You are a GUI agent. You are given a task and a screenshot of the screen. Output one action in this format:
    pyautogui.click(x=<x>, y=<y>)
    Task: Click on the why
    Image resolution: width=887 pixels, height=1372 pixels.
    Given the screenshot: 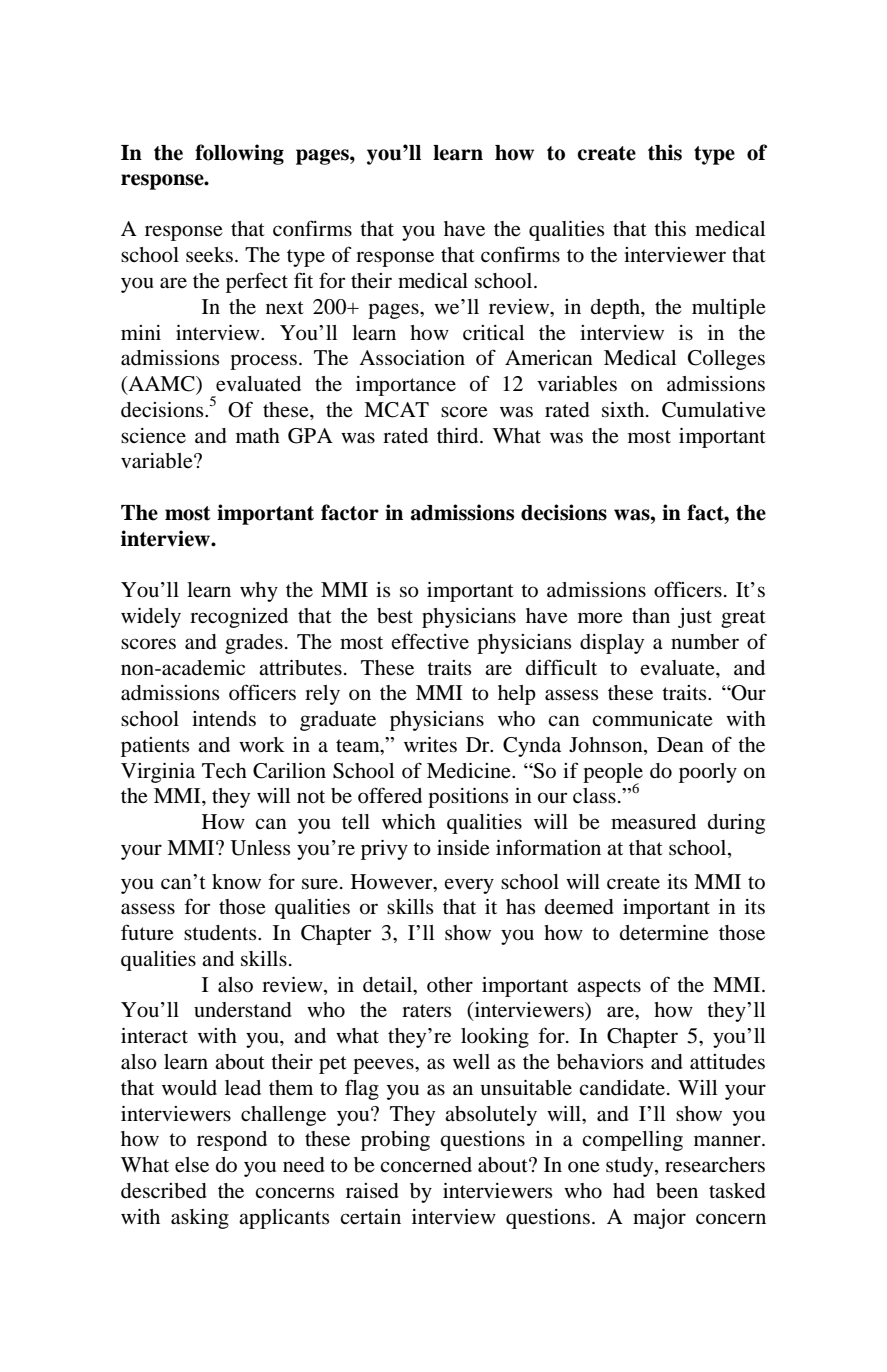 What is the action you would take?
    pyautogui.click(x=259, y=592)
